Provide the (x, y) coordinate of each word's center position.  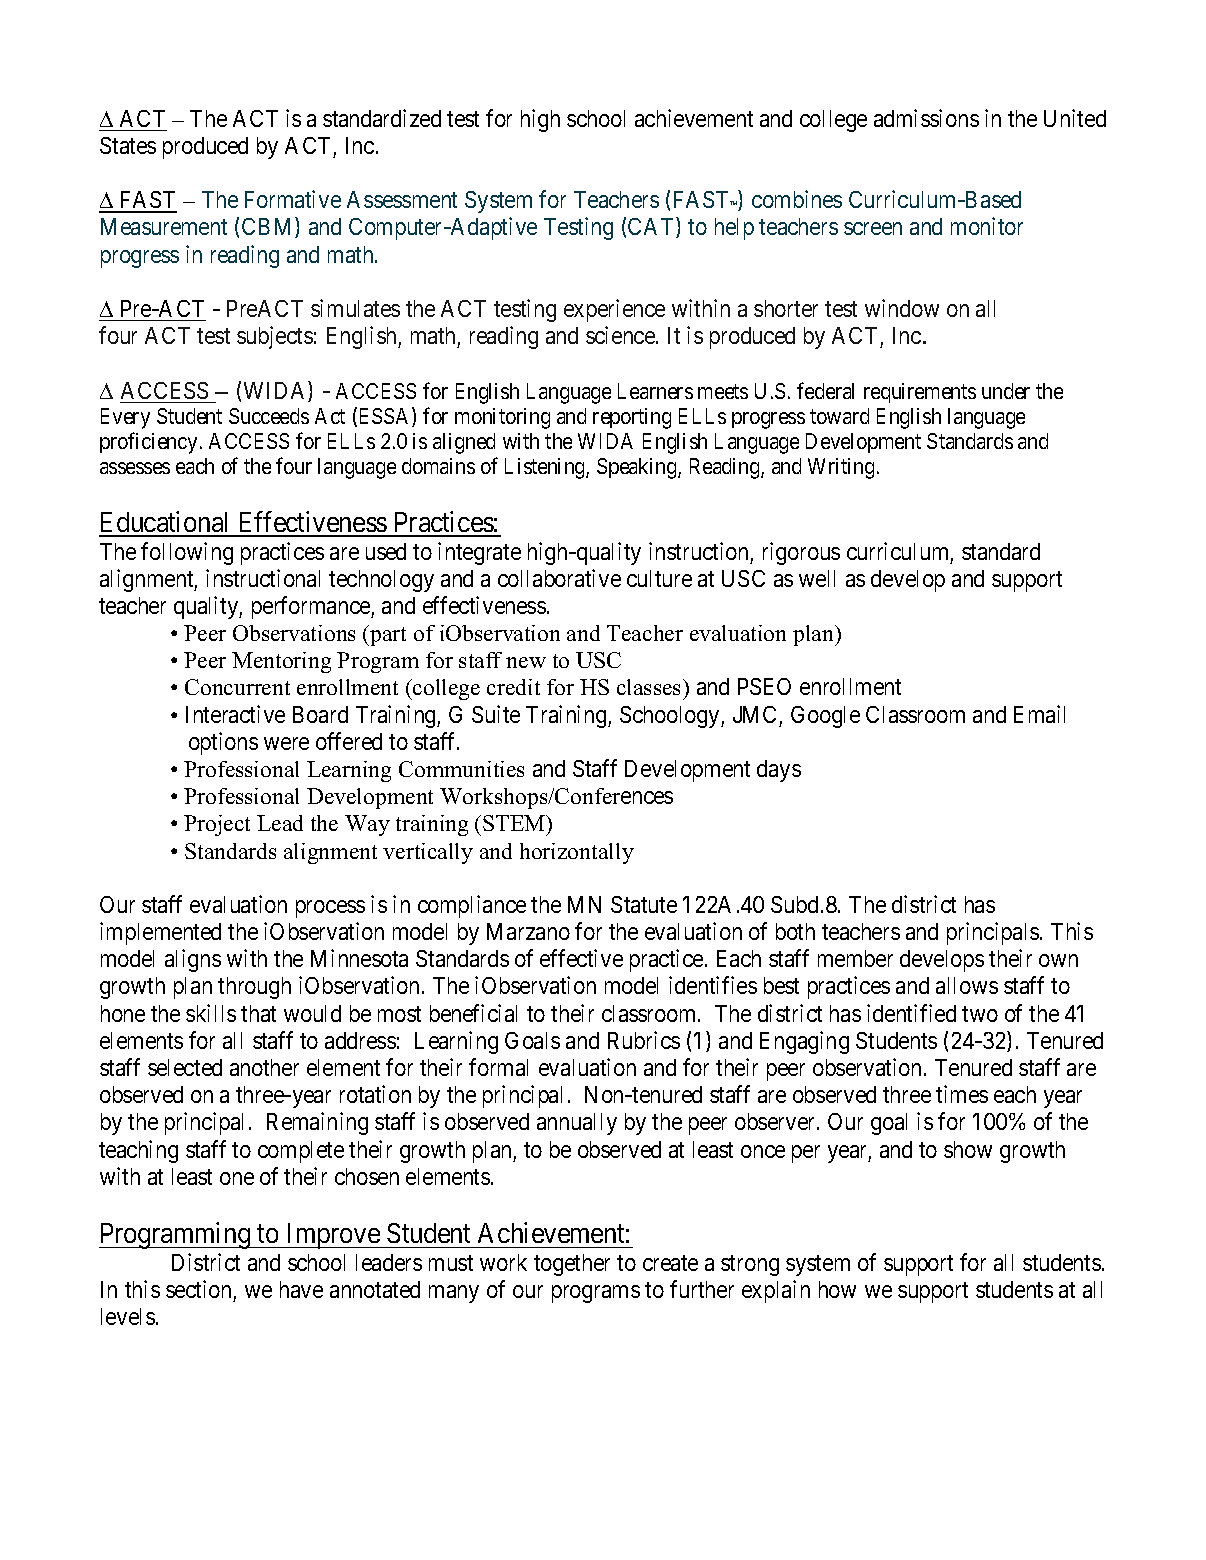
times (962, 1094)
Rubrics (644, 1040)
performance (312, 607)
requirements (920, 393)
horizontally (577, 853)
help (734, 229)
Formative (293, 199)
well (817, 578)
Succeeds (269, 416)
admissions (926, 118)
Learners (655, 391)
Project (217, 825)
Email (1039, 714)
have (301, 1289)
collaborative (559, 578)
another (264, 1067)
